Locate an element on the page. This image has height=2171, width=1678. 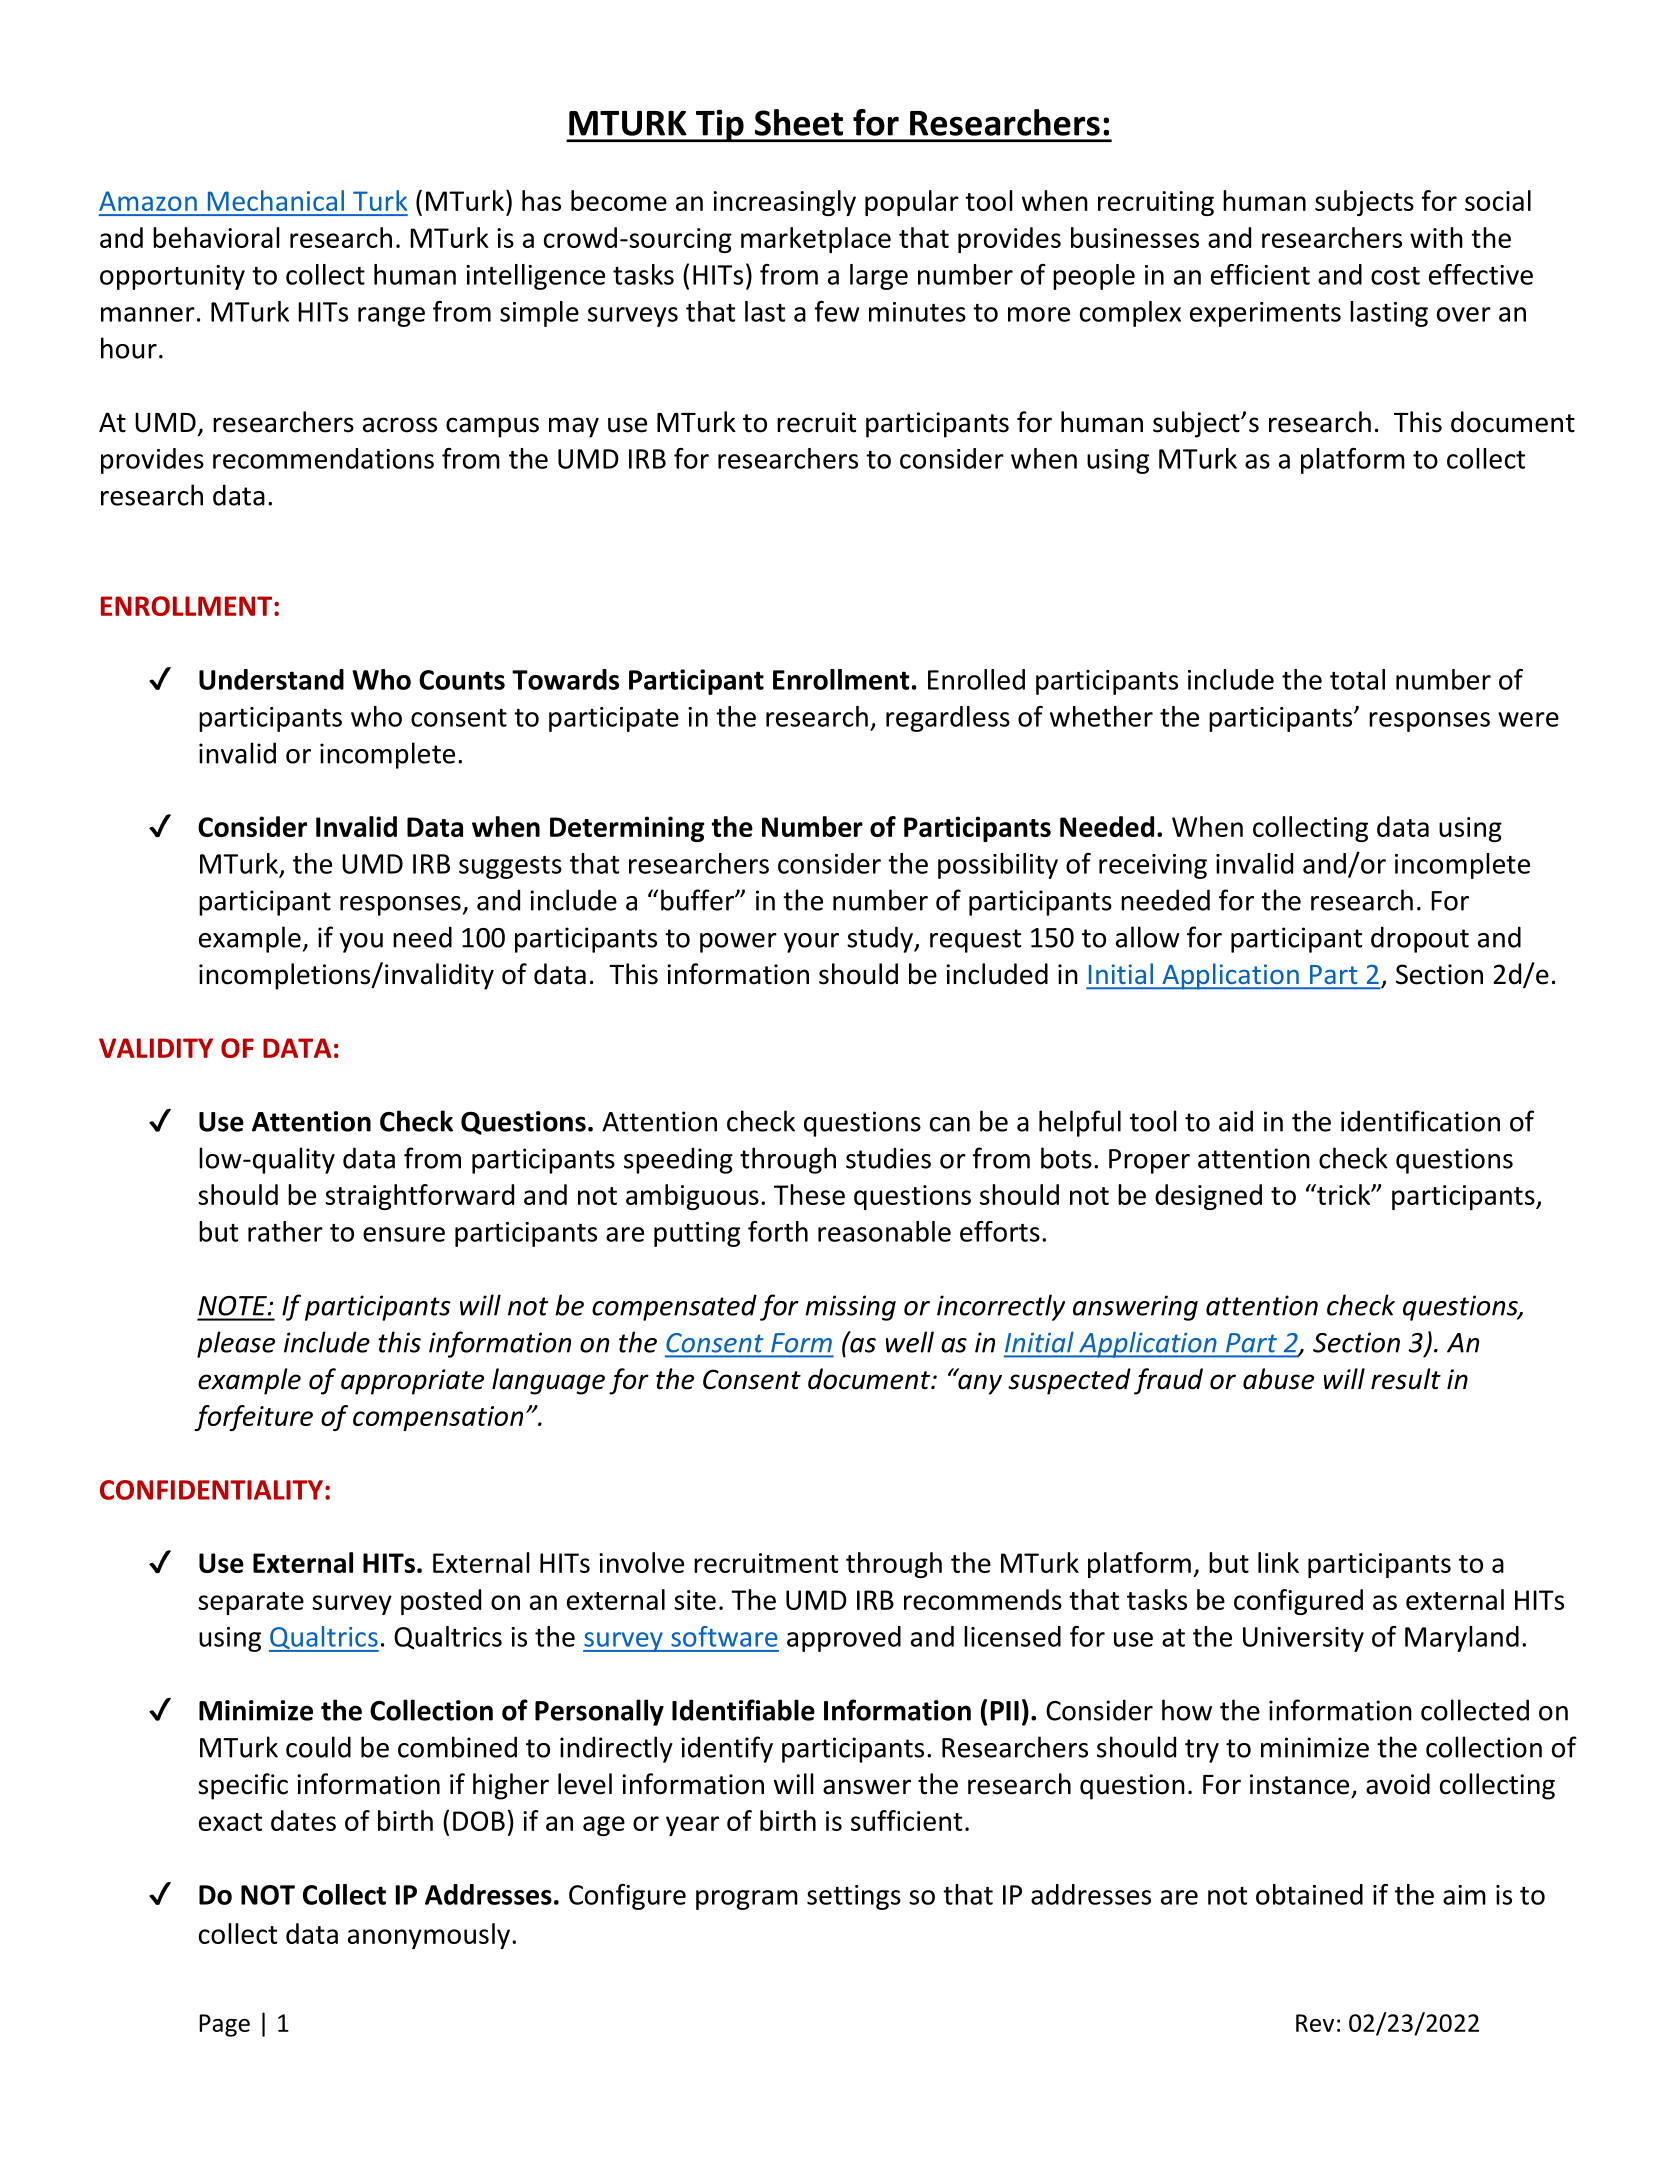
well is located at coordinates (910, 1342).
